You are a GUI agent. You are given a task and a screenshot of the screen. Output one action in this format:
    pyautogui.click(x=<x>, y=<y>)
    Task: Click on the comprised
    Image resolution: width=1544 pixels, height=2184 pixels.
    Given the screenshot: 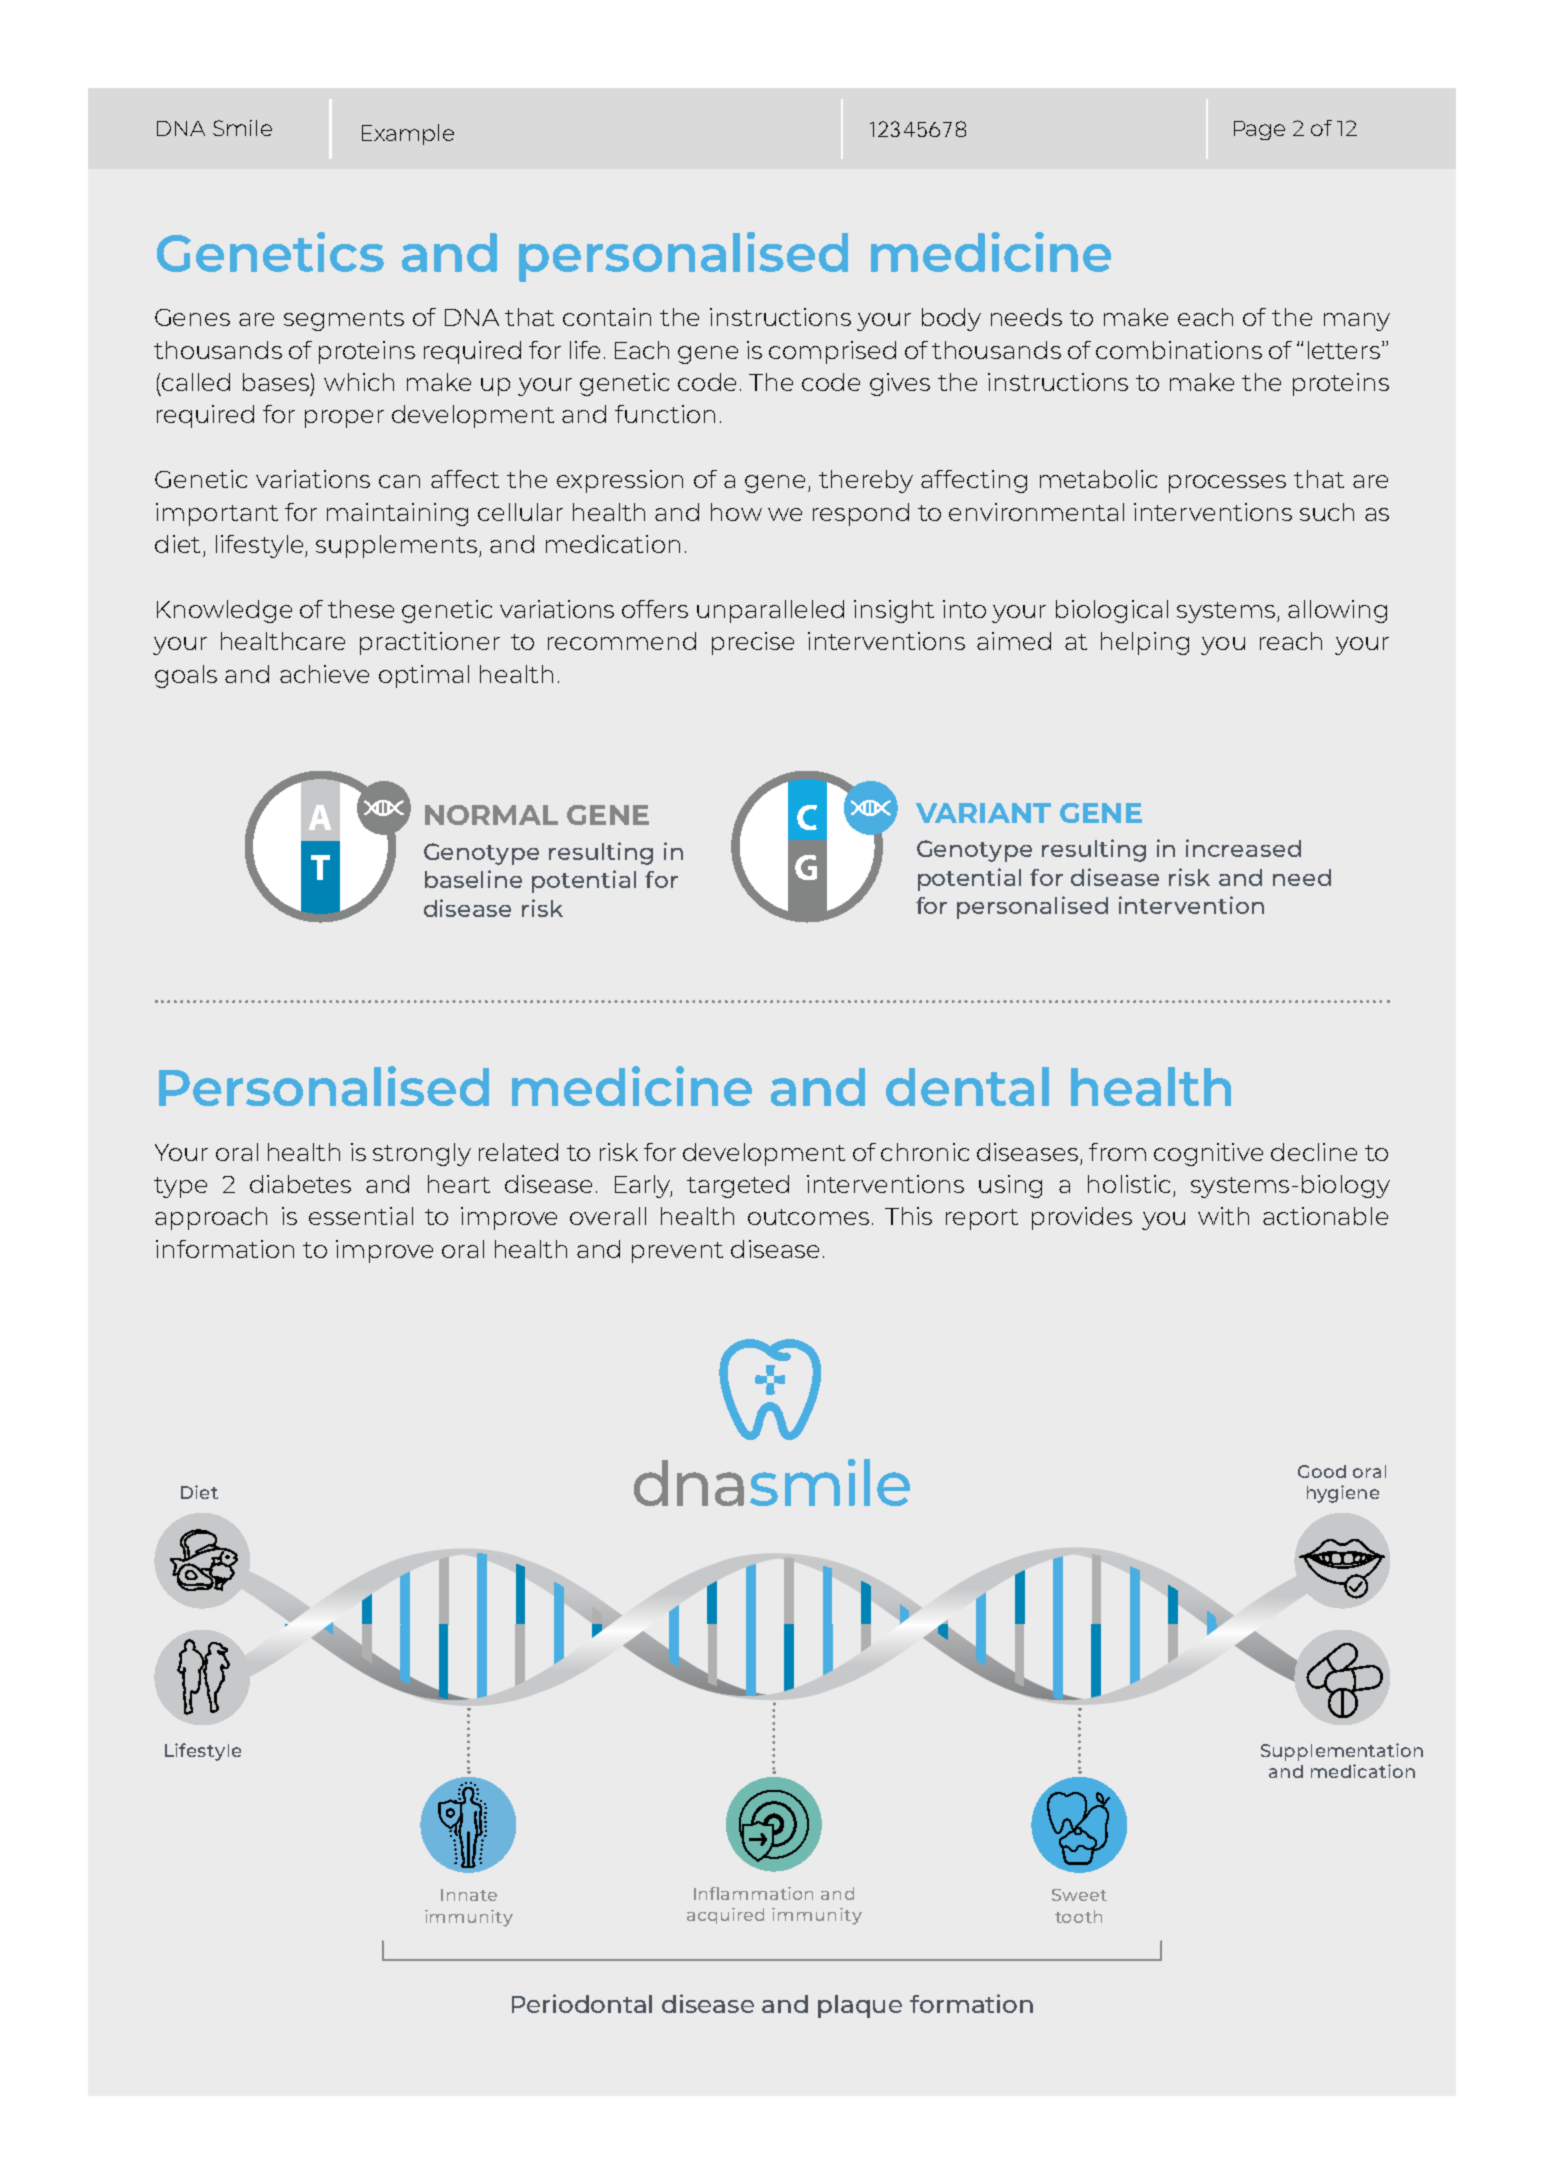 What is the action you would take?
    pyautogui.click(x=832, y=352)
